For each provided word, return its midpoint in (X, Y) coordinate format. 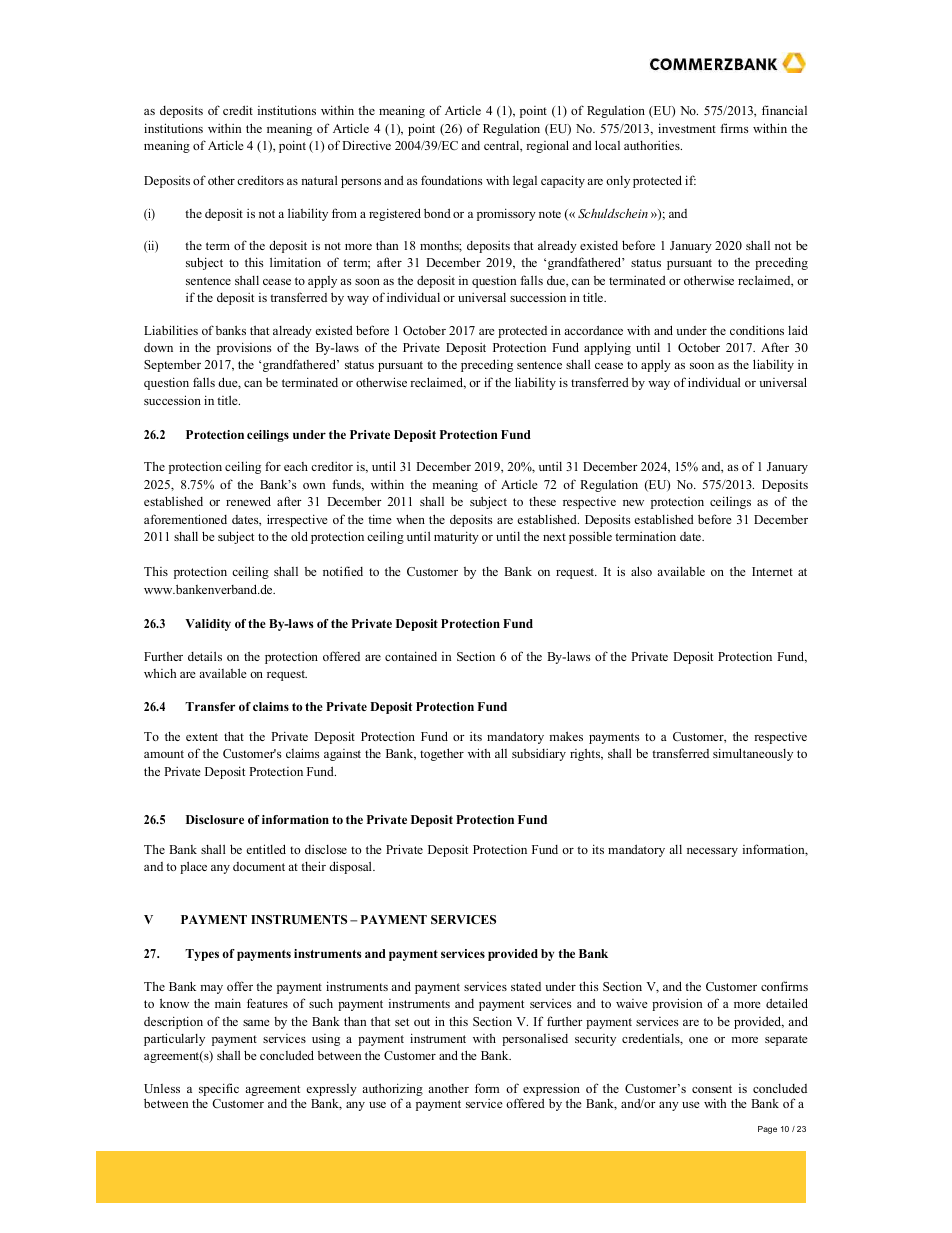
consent (712, 1089)
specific (219, 1089)
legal (525, 181)
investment (687, 128)
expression (550, 1091)
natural (319, 180)
